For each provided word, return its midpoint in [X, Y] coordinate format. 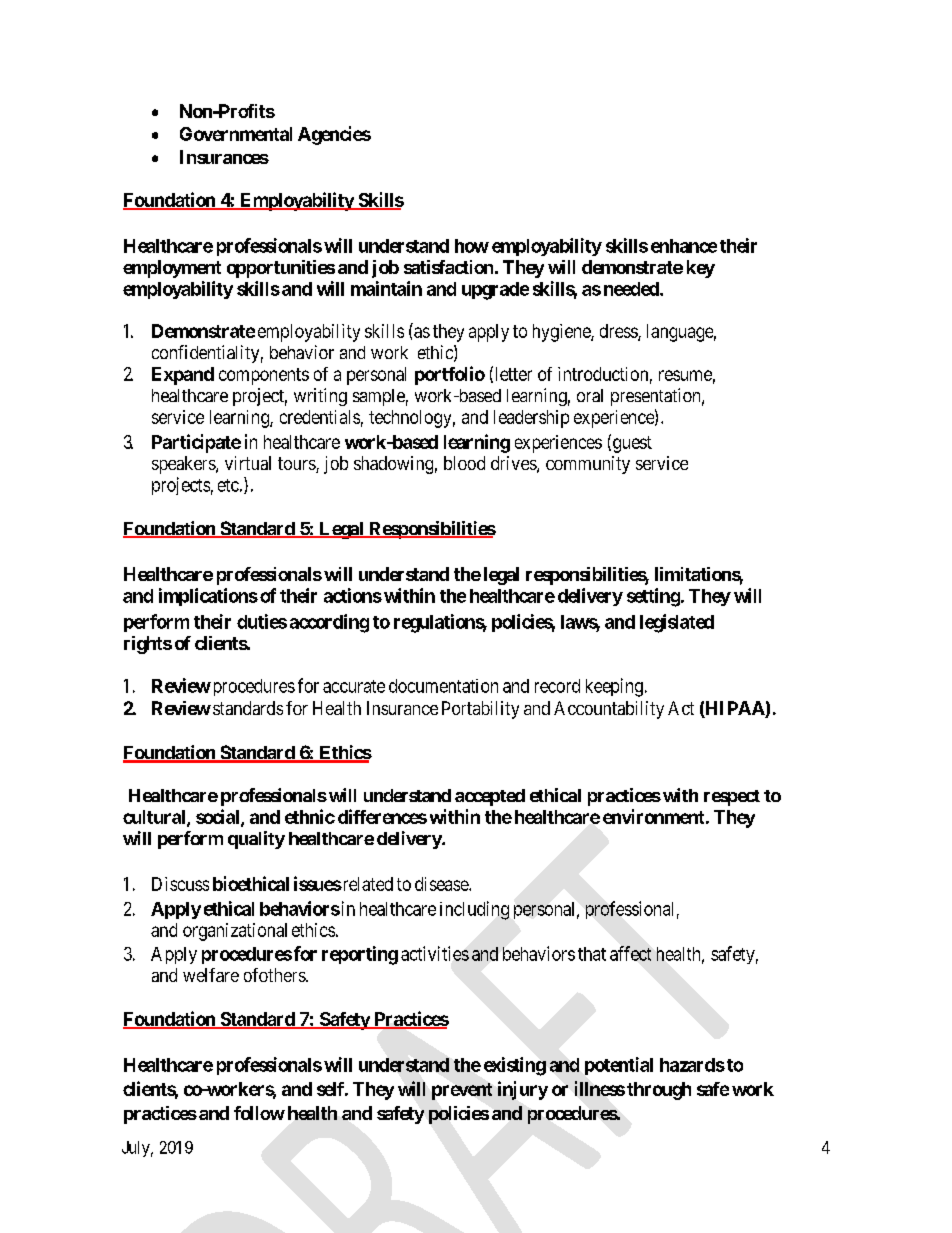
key [701, 269]
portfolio [450, 375]
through [659, 1091]
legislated [677, 623]
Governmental [236, 134]
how [472, 246]
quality [256, 840]
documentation [443, 686]
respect [732, 798]
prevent [462, 1091]
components [264, 376]
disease [442, 884]
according [329, 623]
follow [259, 1113]
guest [631, 444]
